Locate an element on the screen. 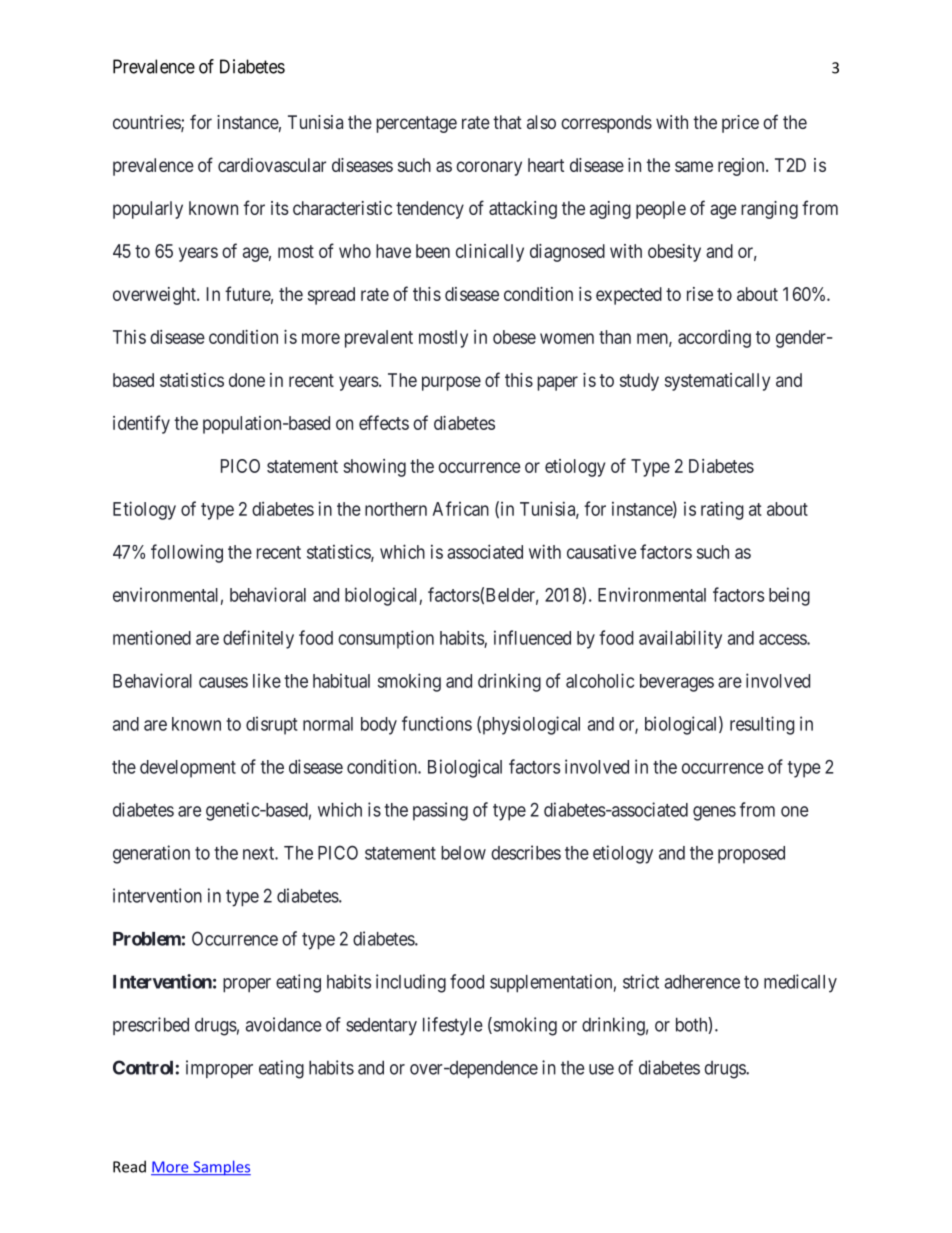 The width and height of the screenshot is (952, 1233). region is located at coordinates (742, 167).
